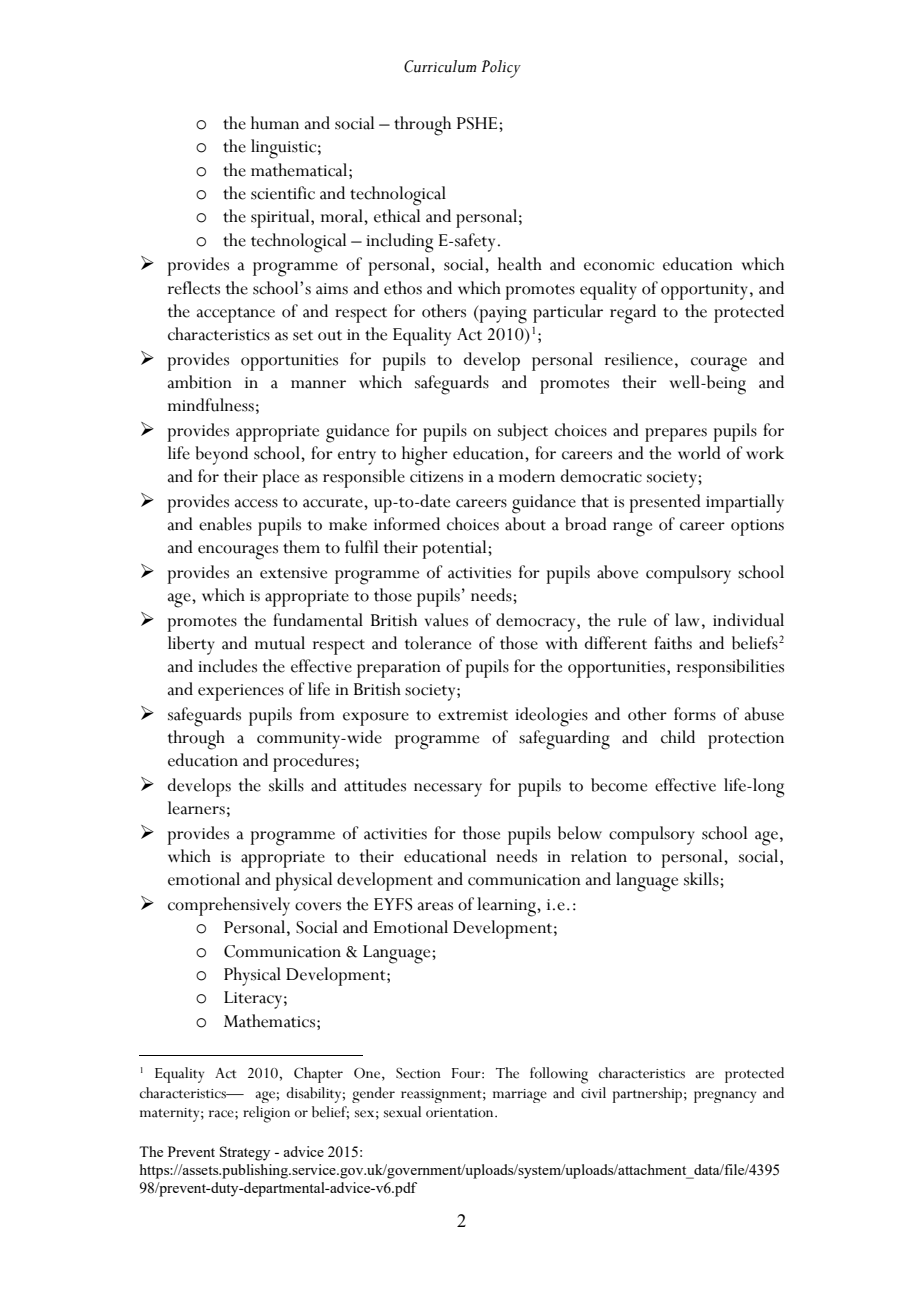 The image size is (924, 1308). I want to click on extremist, so click(473, 715).
